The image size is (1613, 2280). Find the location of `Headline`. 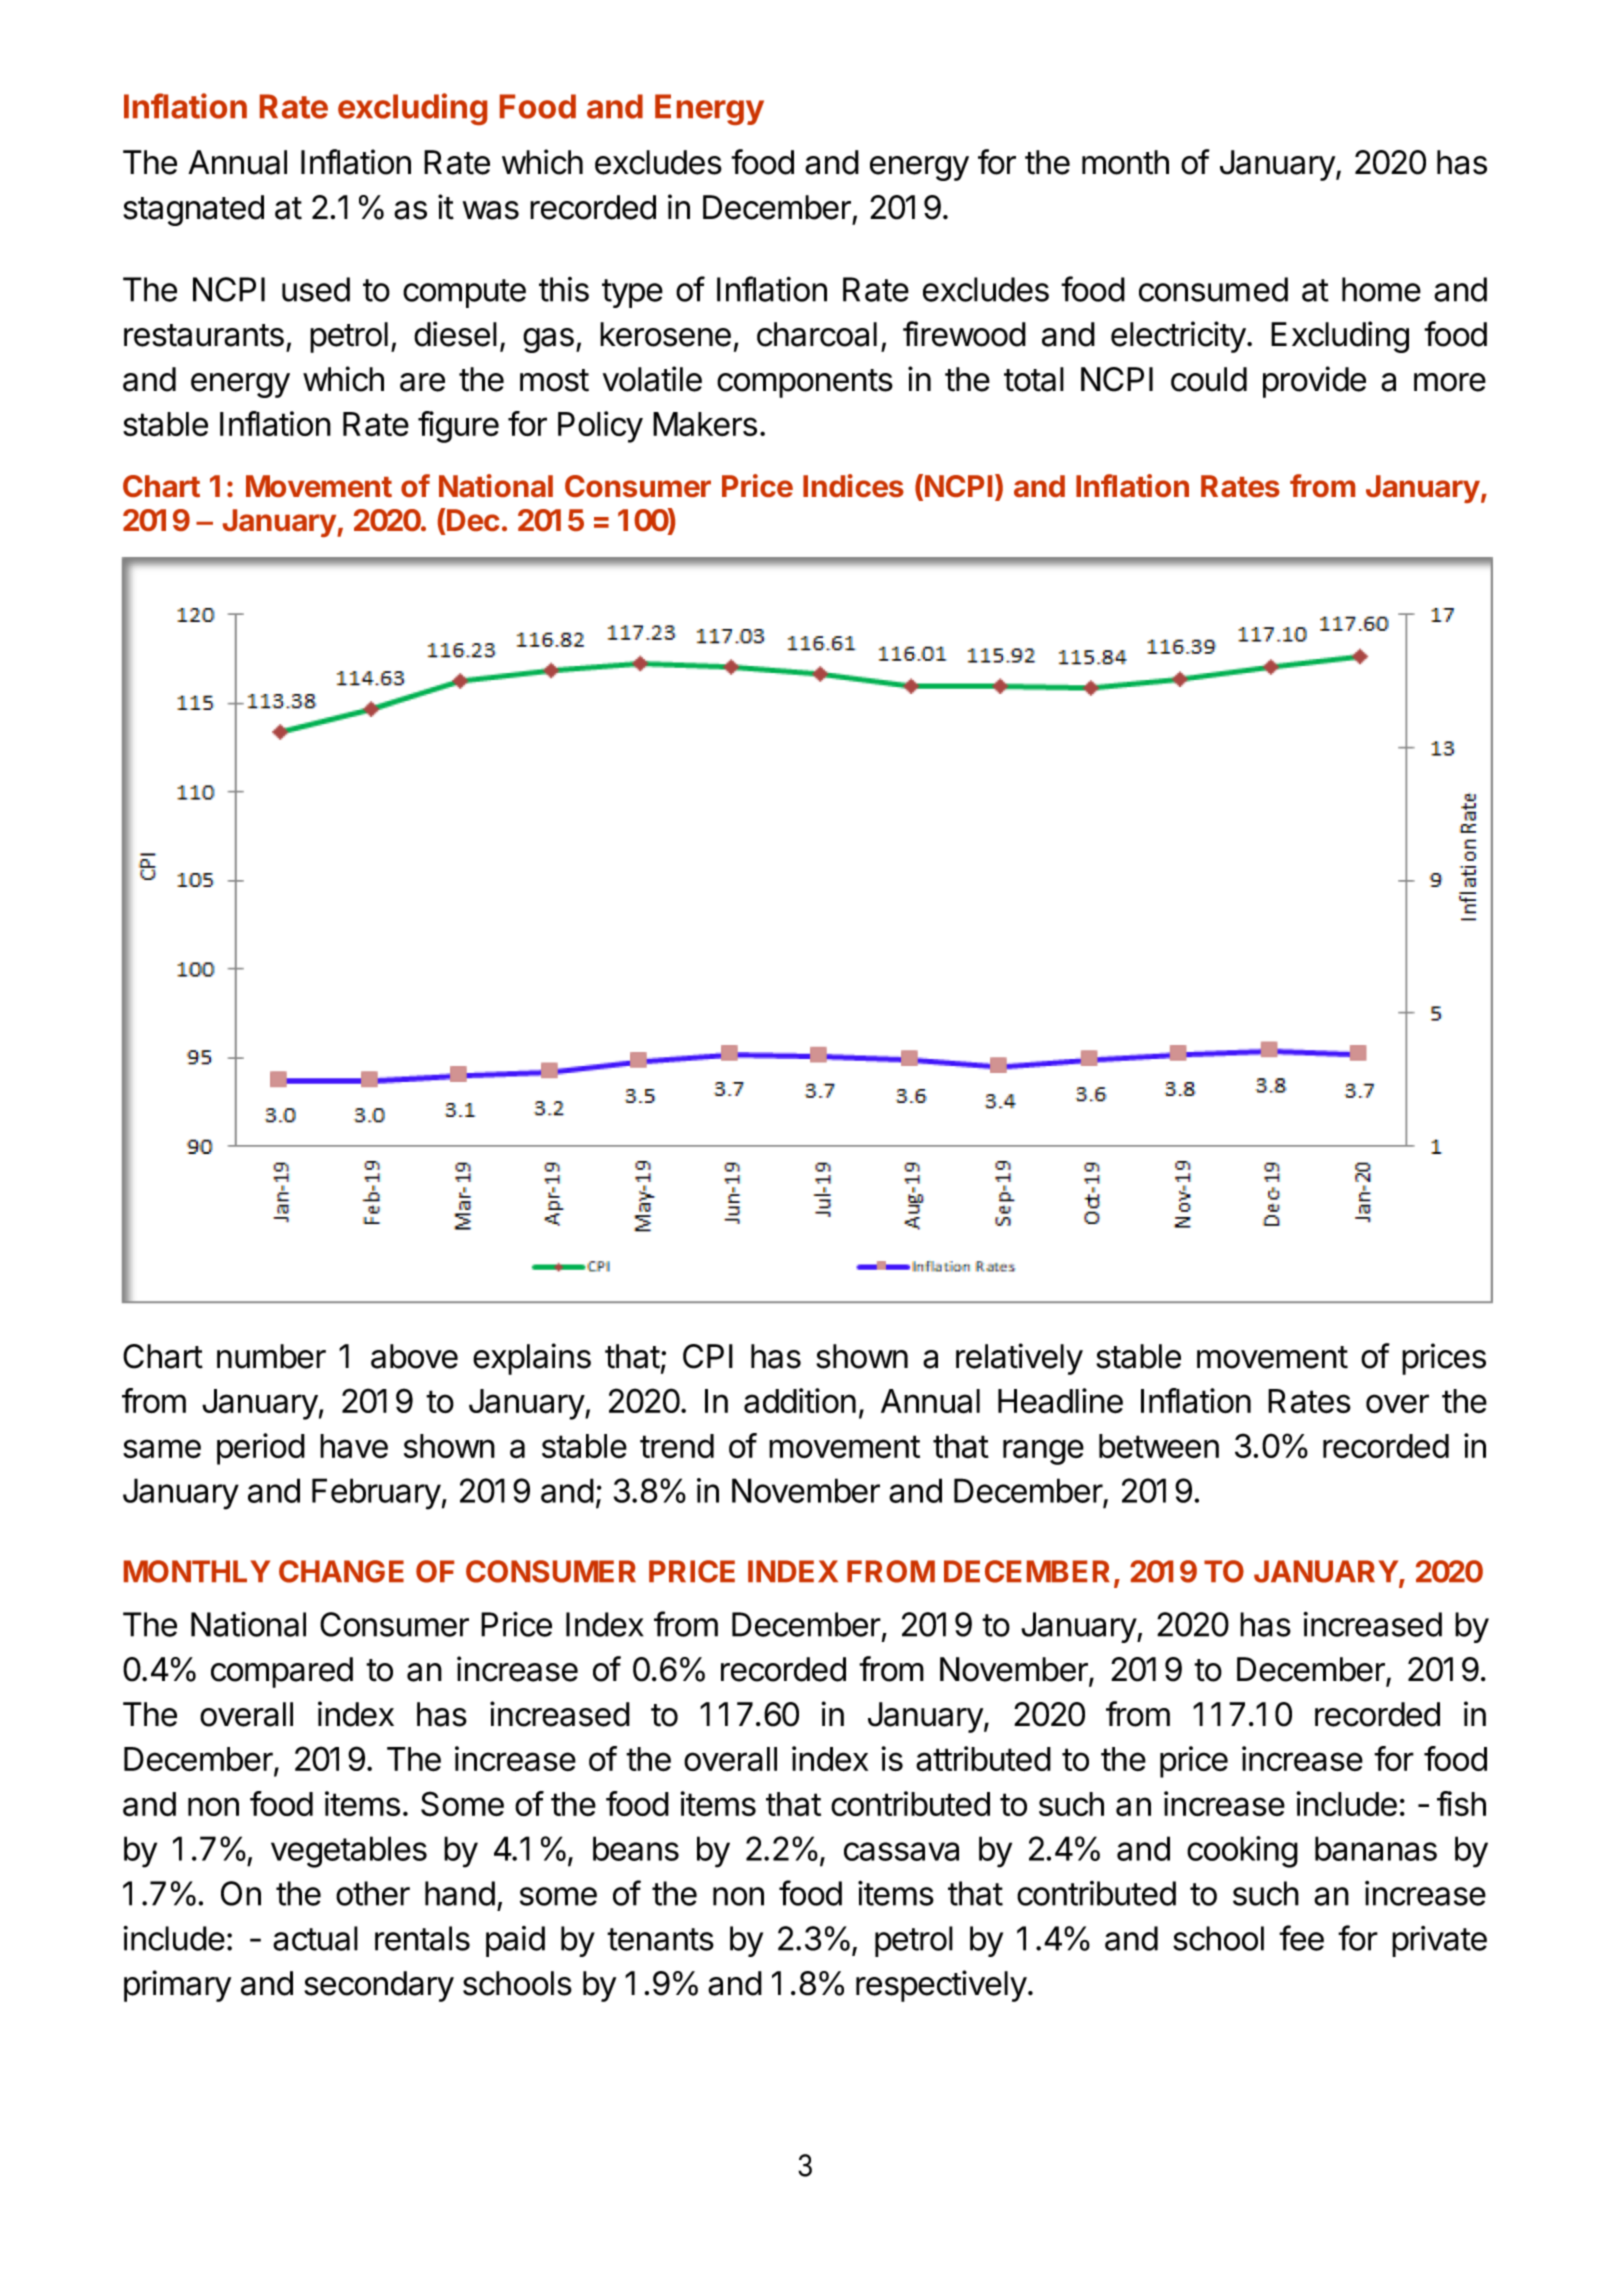

Headline is located at coordinates (1060, 1401).
